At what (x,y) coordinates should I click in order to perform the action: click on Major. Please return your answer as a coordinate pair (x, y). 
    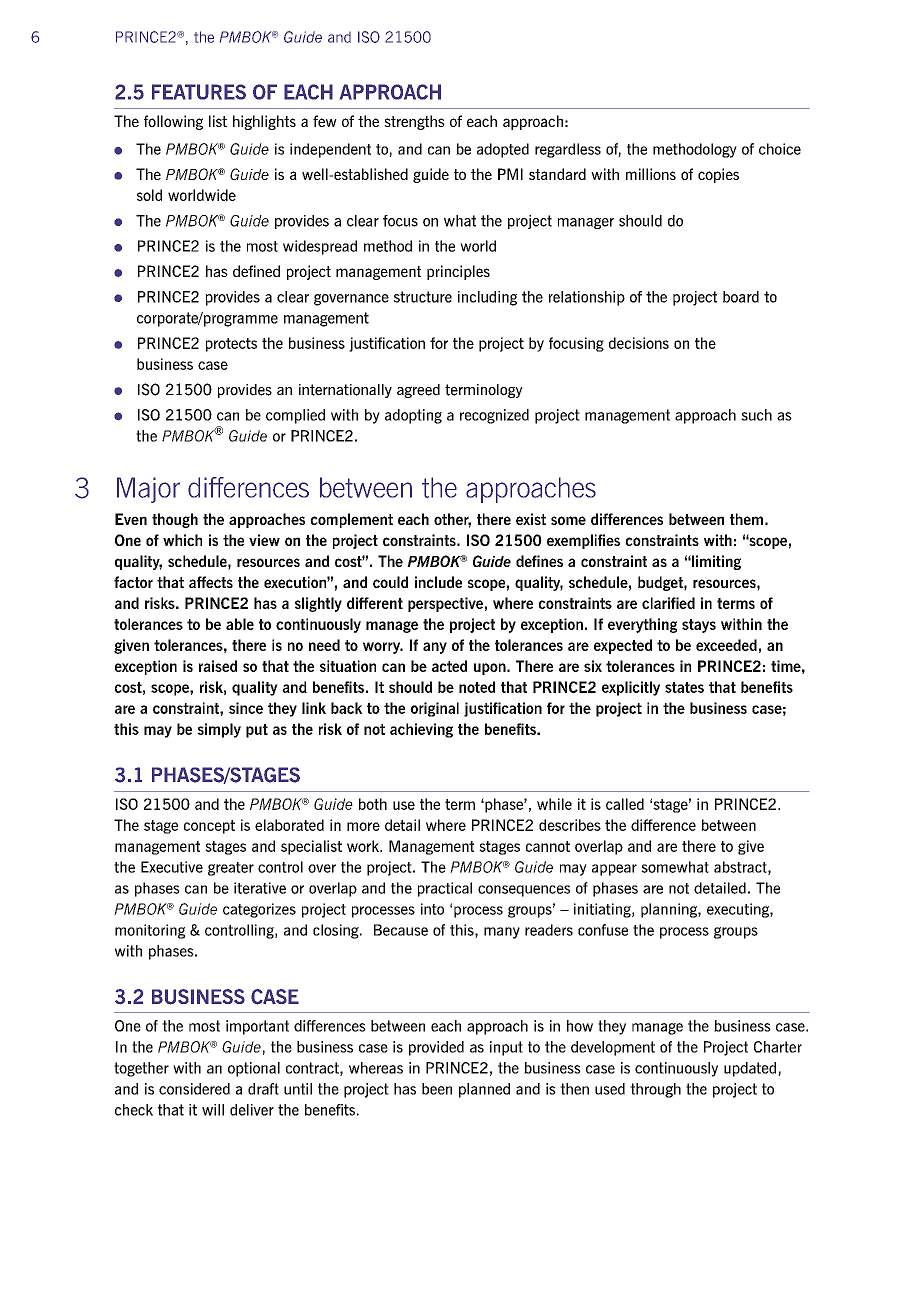
    Looking at the image, I should click on (148, 490).
